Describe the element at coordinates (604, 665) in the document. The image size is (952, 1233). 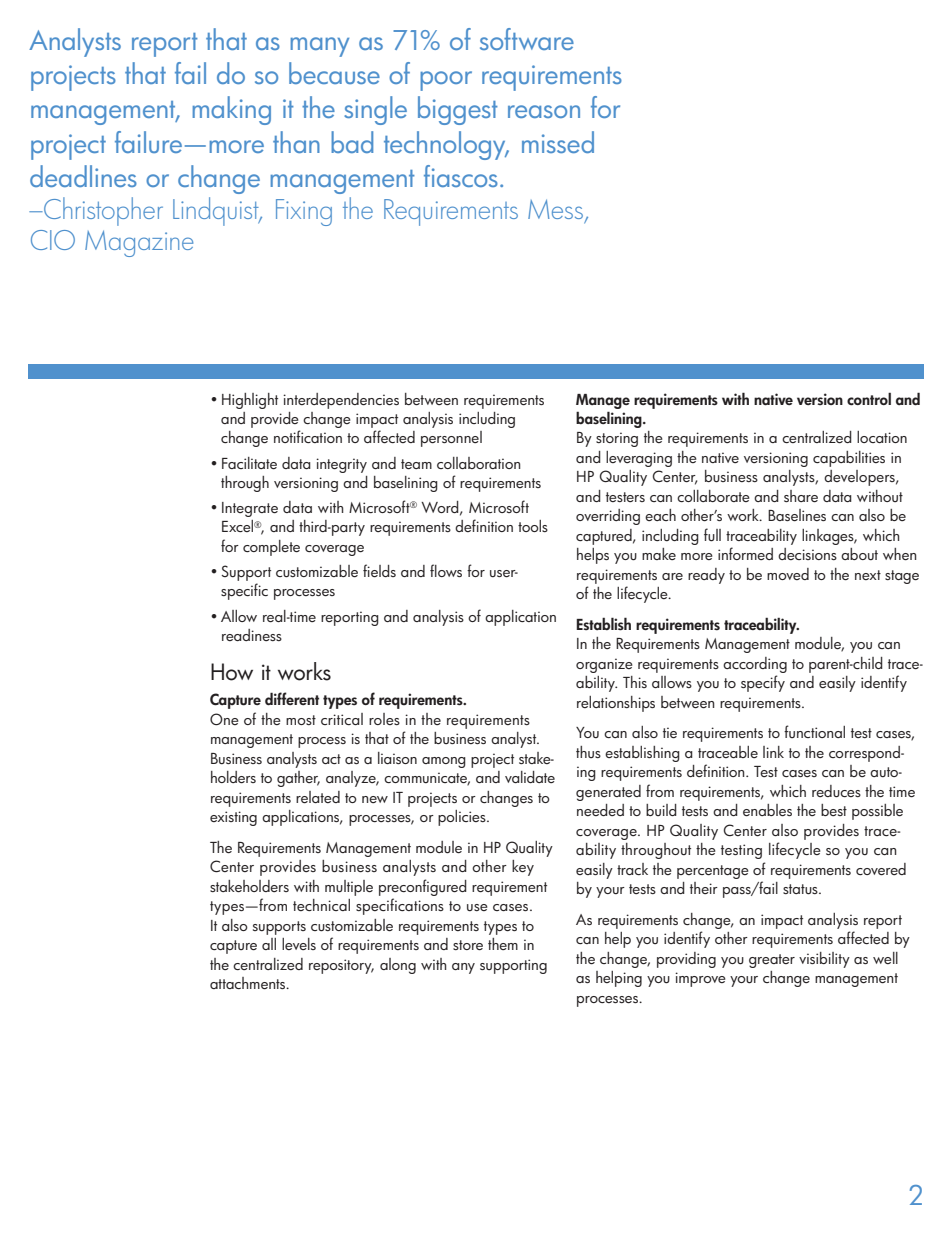
I see `organize` at that location.
